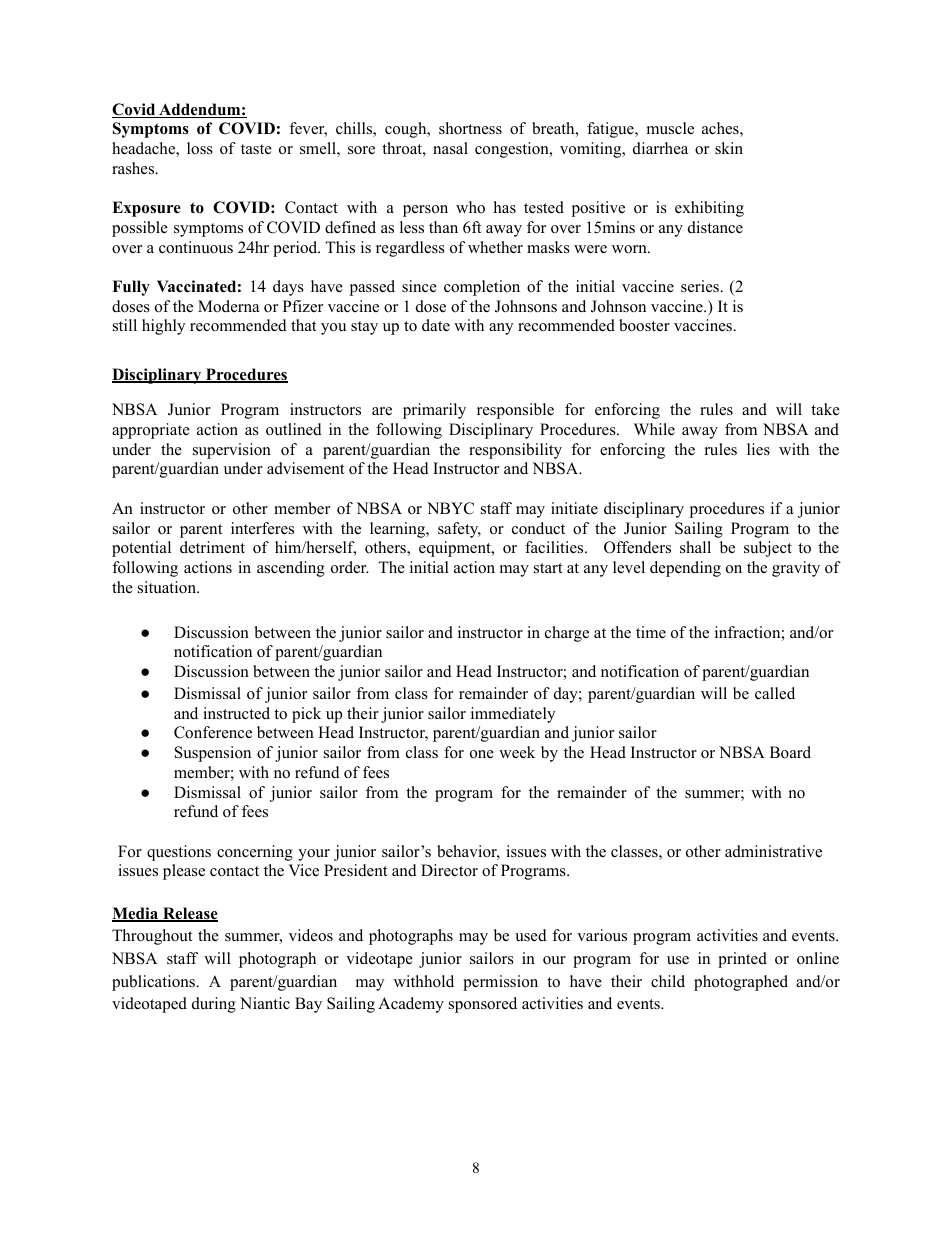 The height and width of the screenshot is (1233, 952). I want to click on skin, so click(729, 148).
